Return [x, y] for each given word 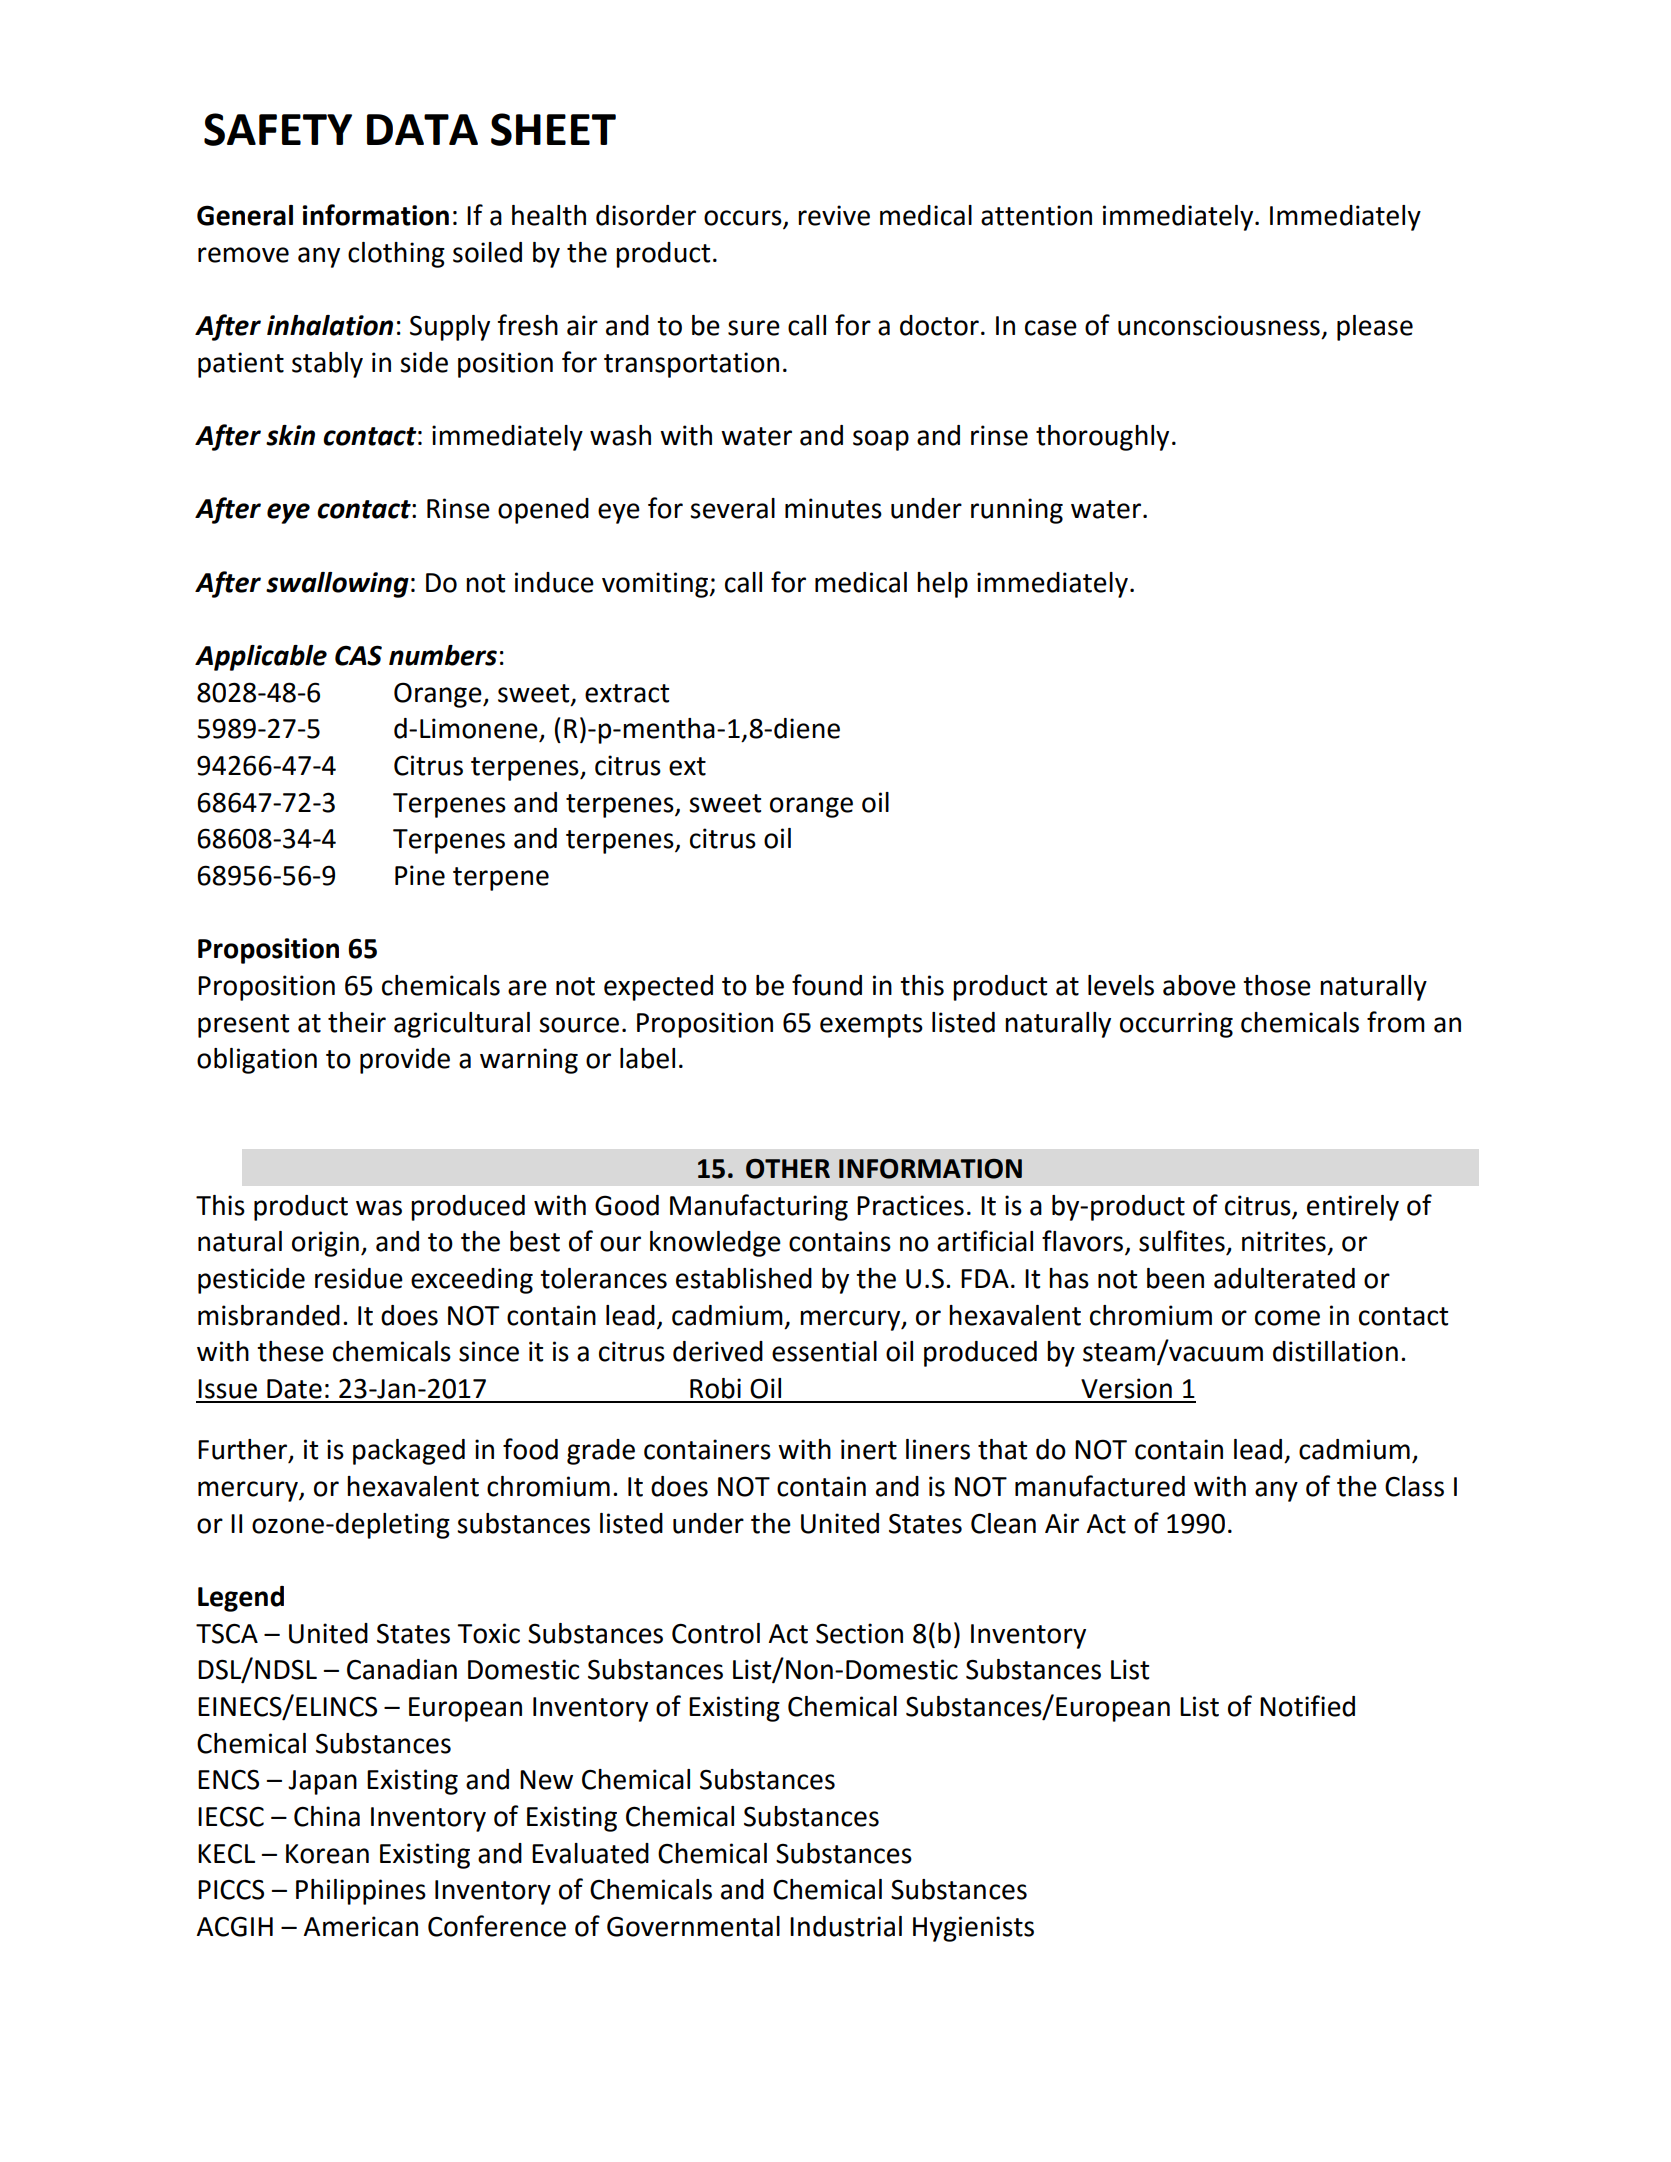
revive [834, 215]
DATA [422, 129]
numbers [443, 655]
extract [627, 693]
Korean [327, 1854]
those [1277, 985]
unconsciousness [1219, 325]
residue [359, 1278]
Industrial [846, 1926]
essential [824, 1351]
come [1287, 1318]
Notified [1307, 1706]
